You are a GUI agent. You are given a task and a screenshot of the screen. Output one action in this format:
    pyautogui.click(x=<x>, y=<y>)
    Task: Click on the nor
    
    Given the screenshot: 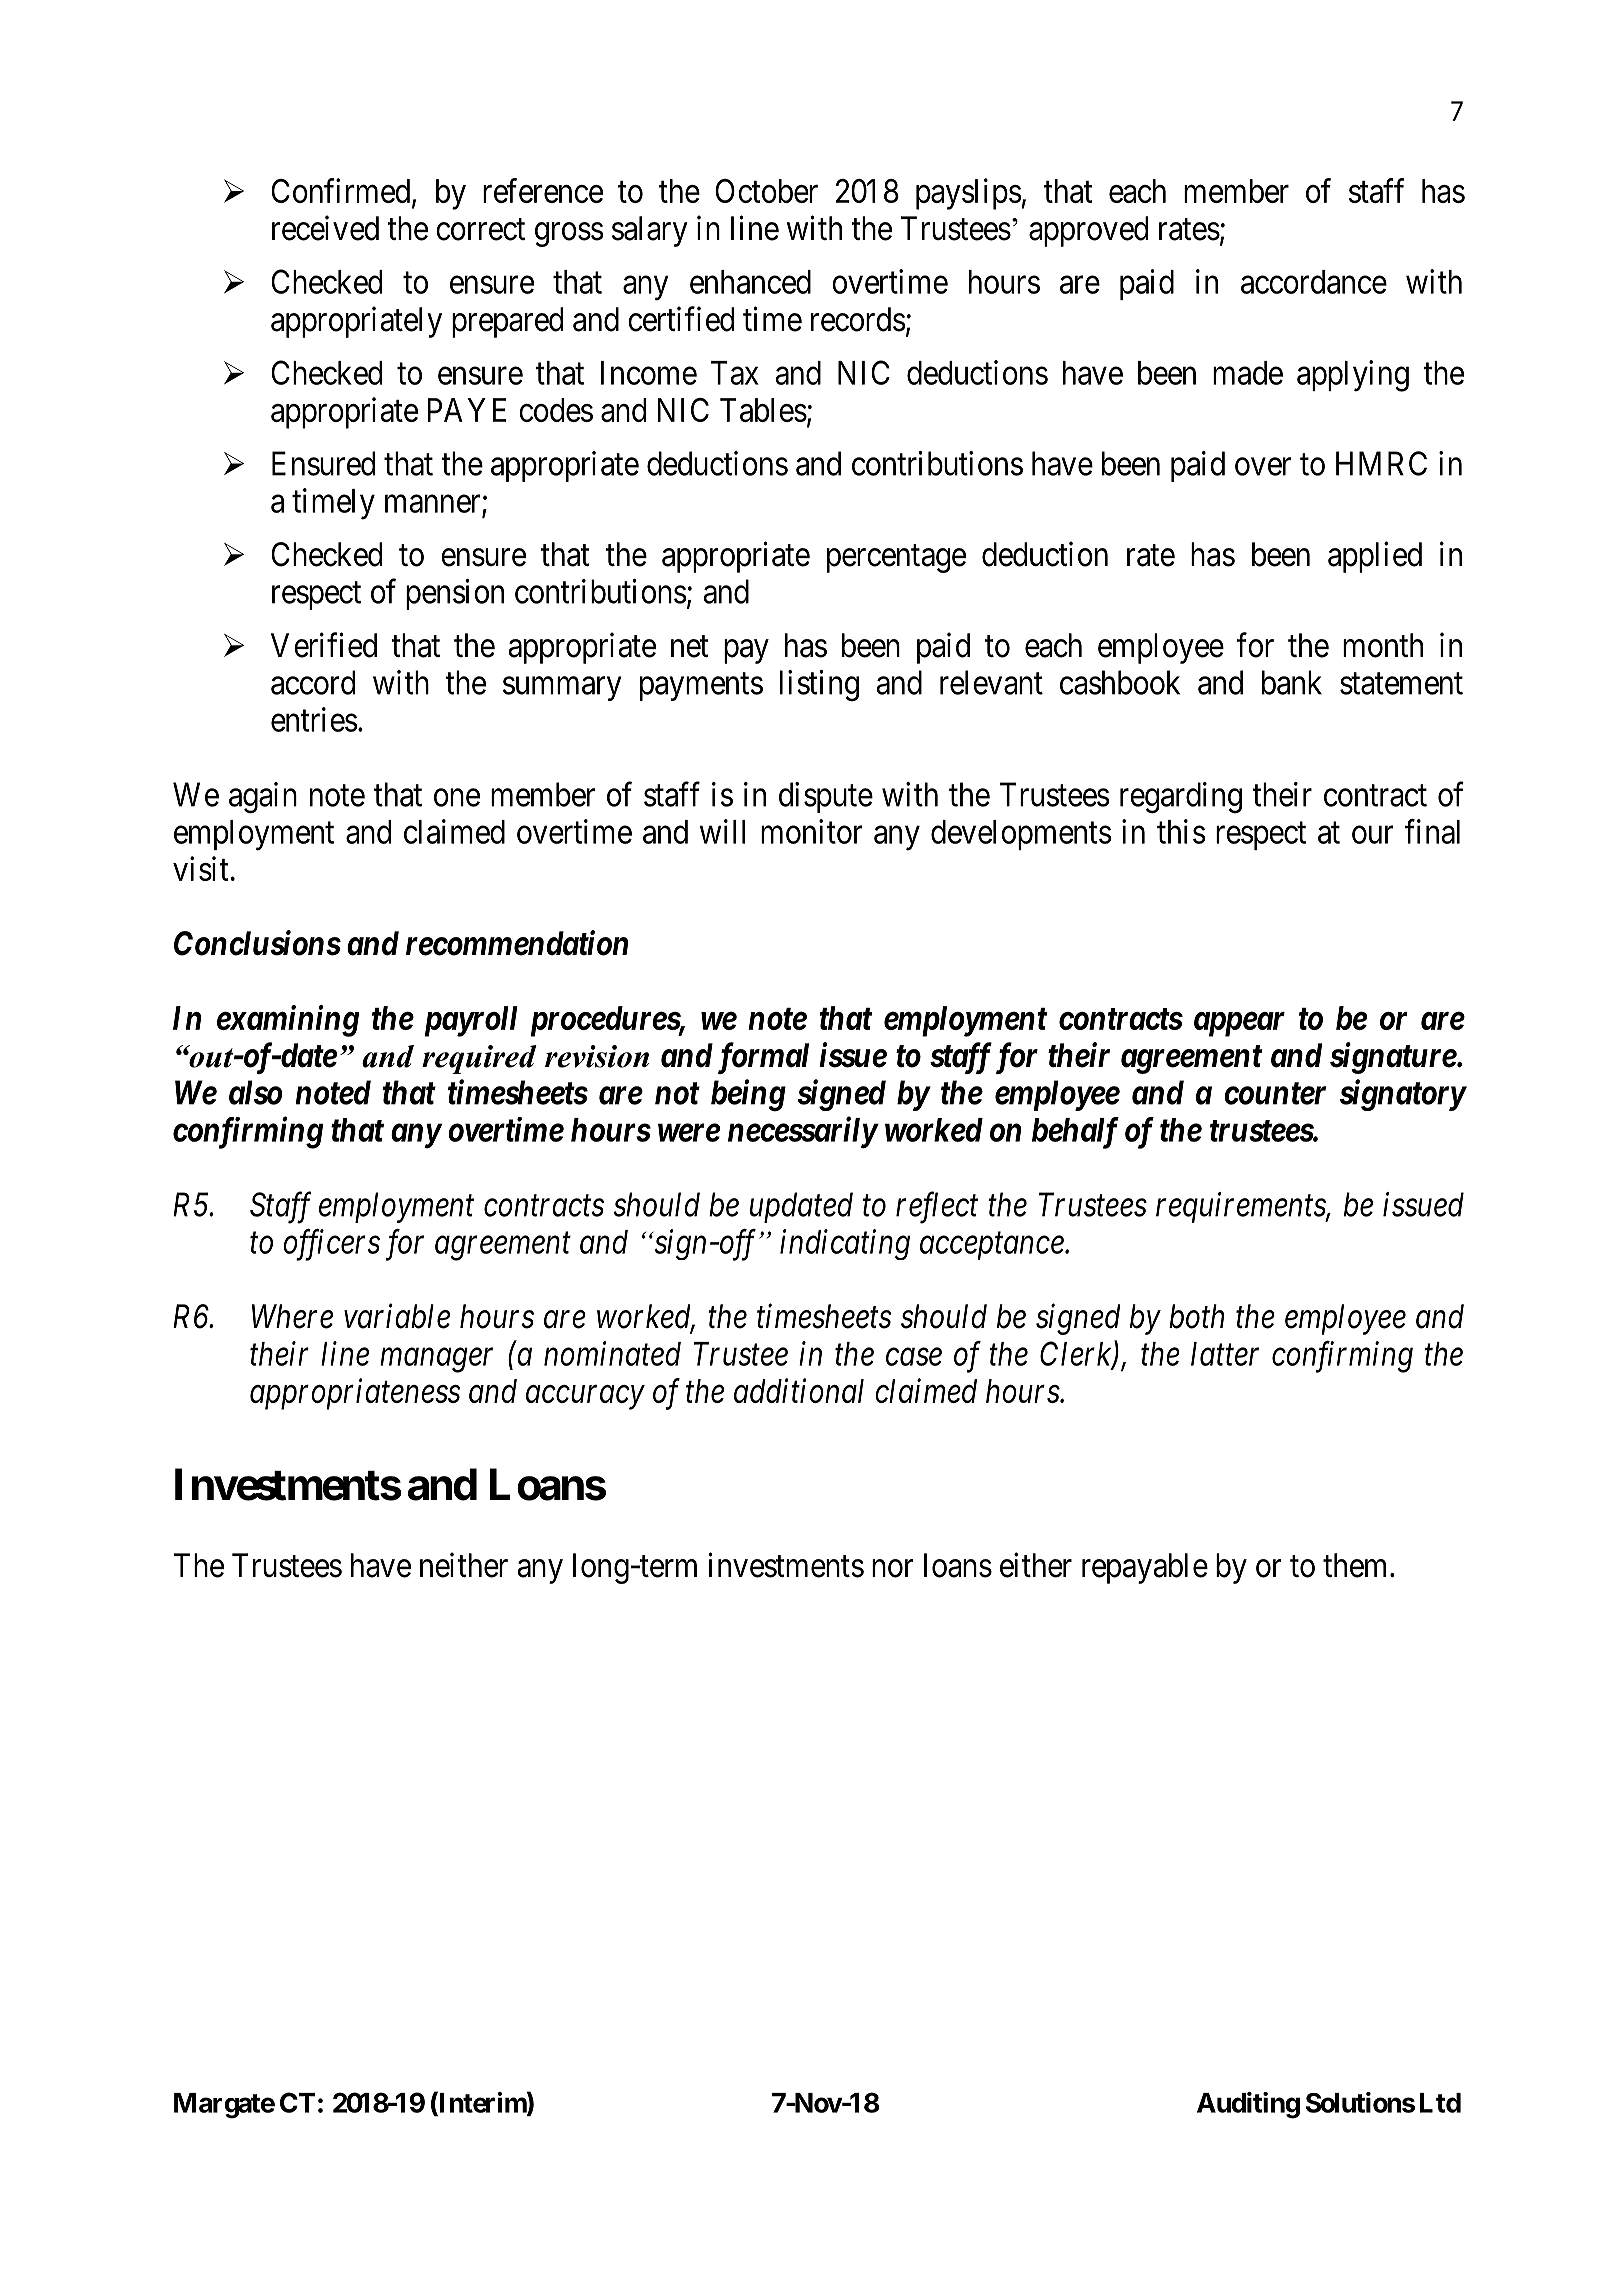 What is the action you would take?
    pyautogui.click(x=893, y=1569)
